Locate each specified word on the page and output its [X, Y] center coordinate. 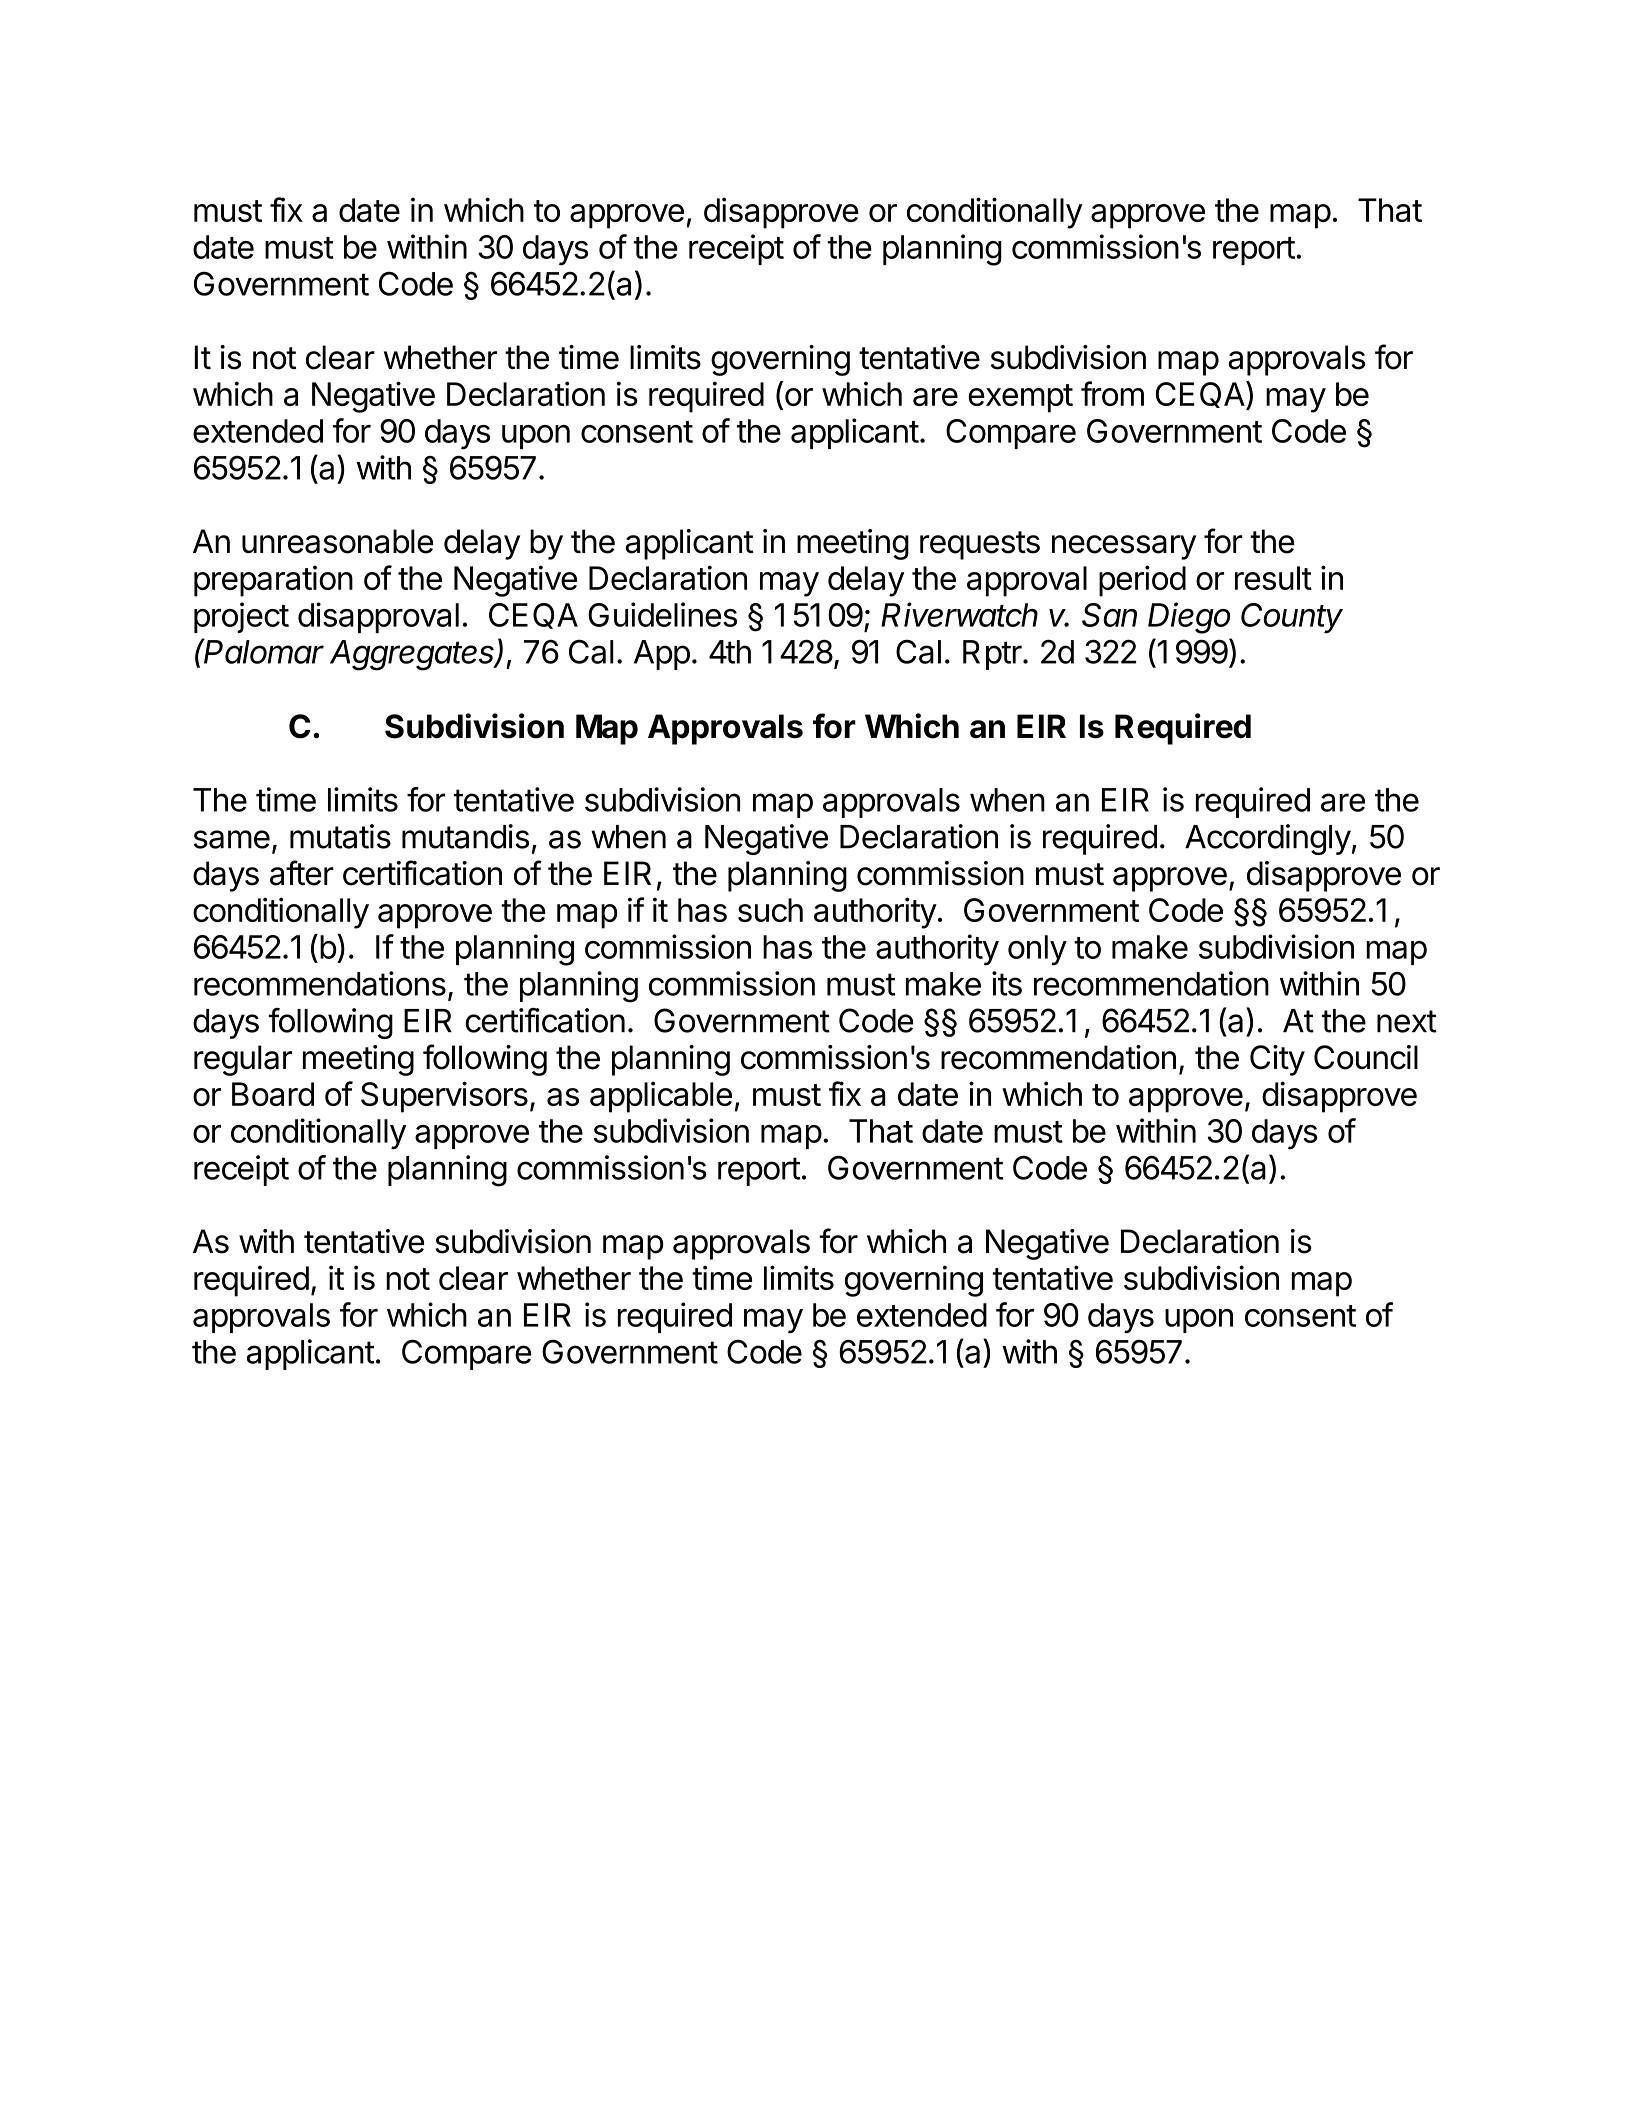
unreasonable [337, 541]
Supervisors [444, 1097]
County [1292, 618]
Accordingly [1268, 839]
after [302, 873]
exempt [1020, 398]
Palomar [263, 651]
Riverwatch [959, 614]
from [1112, 393]
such [770, 910]
